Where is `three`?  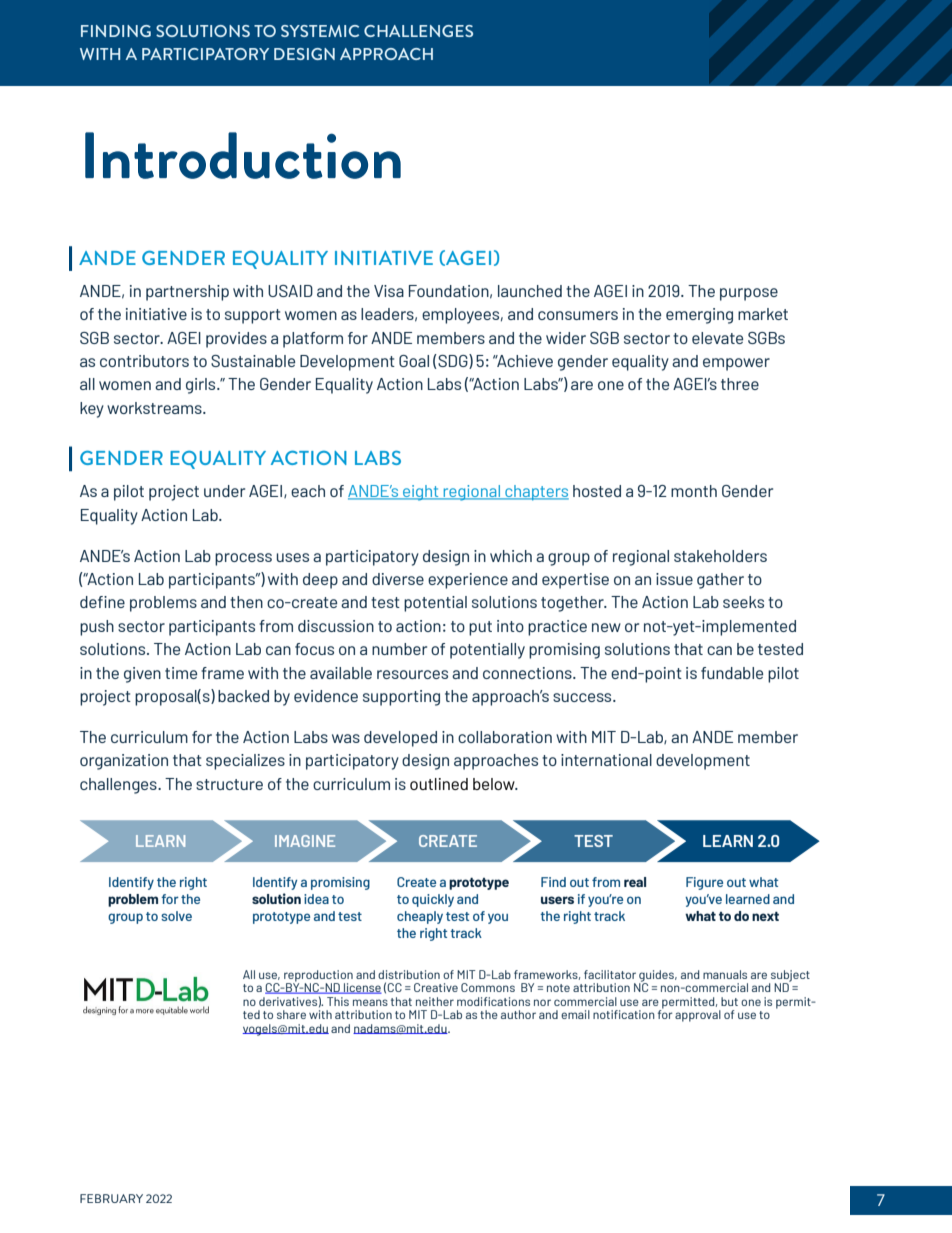 three is located at coordinates (740, 384).
